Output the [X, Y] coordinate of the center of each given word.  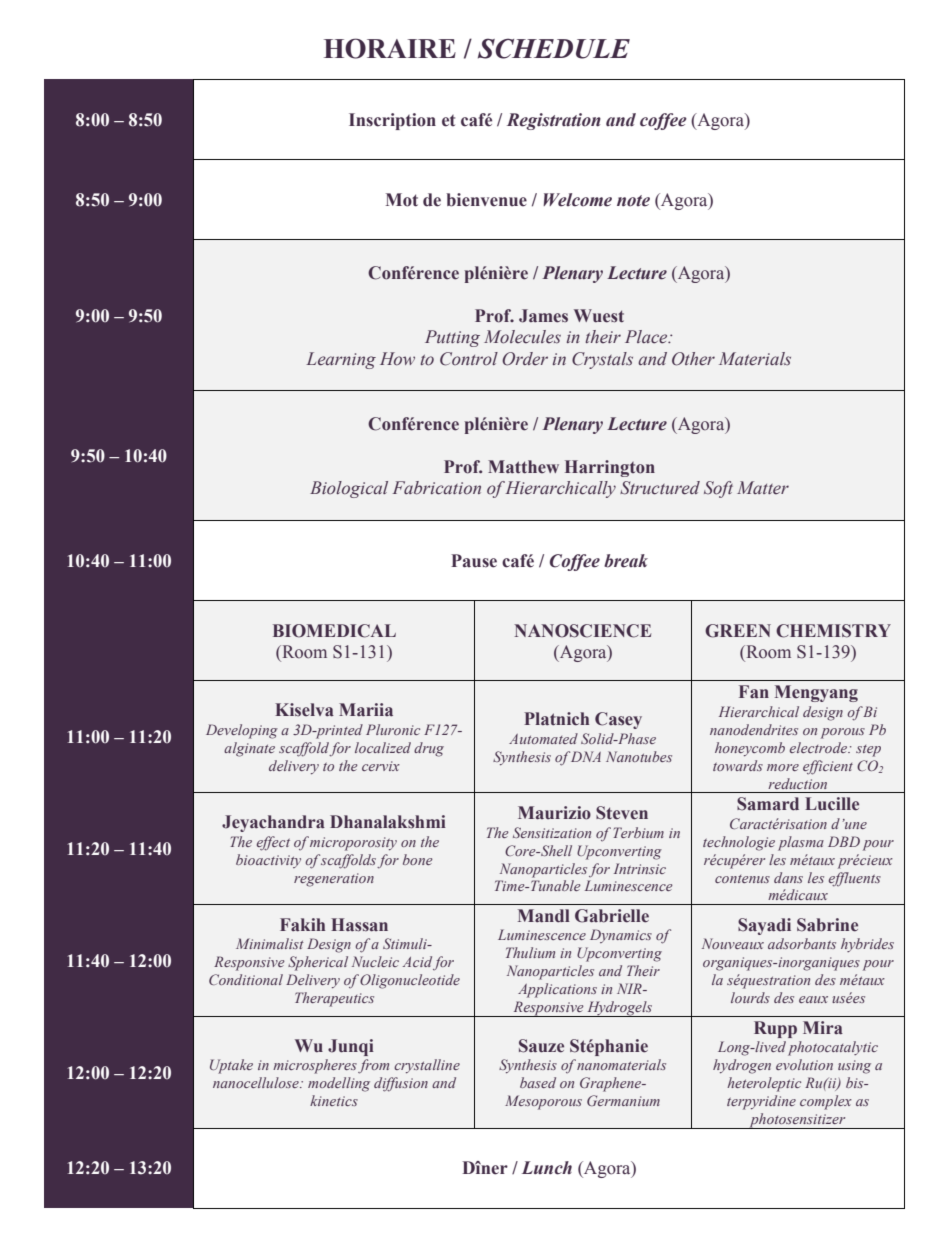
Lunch [547, 1168]
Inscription [392, 121]
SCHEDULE [554, 48]
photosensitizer [797, 1121]
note [633, 201]
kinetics [334, 1100]
